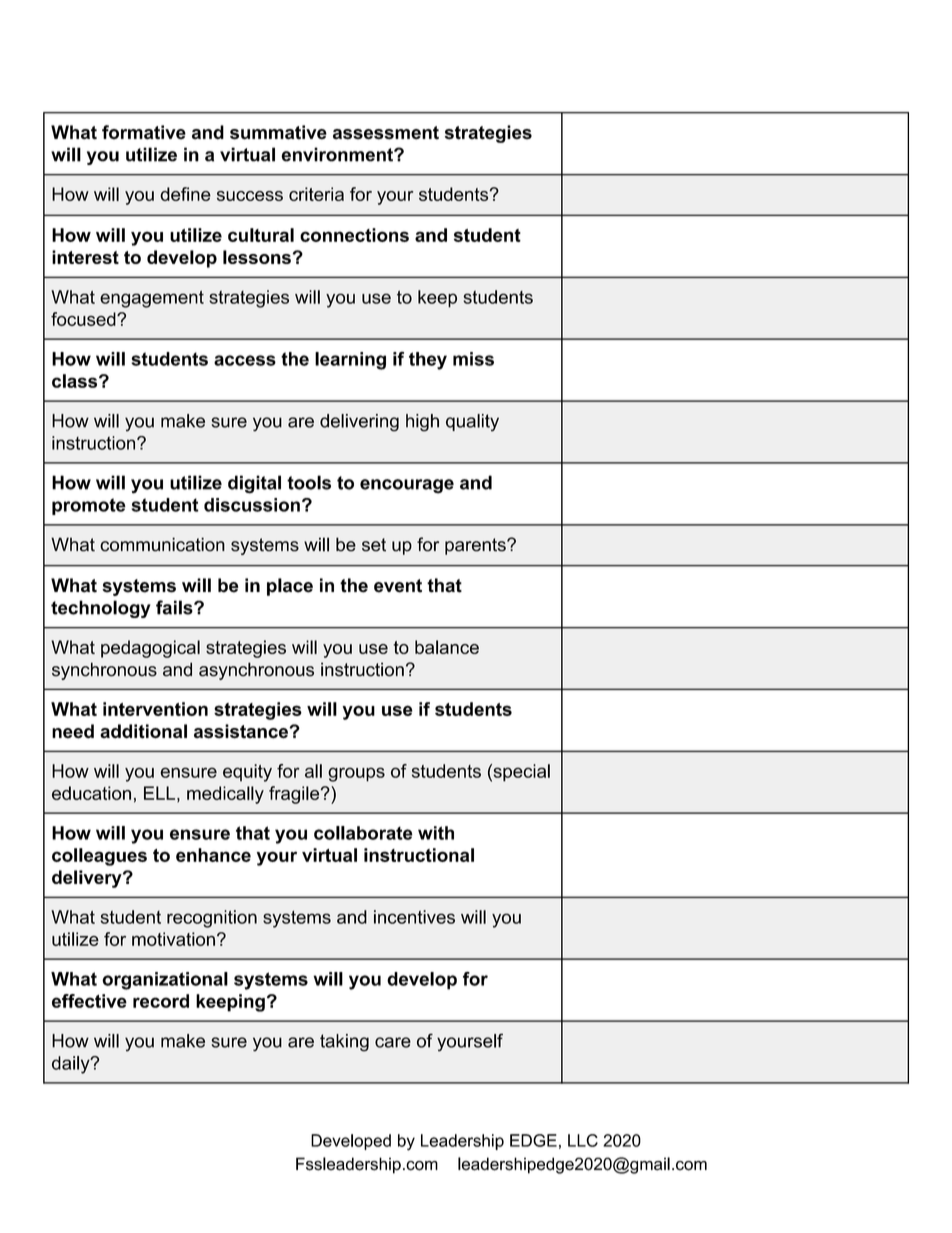 Image resolution: width=952 pixels, height=1233 pixels. I want to click on balance, so click(447, 647).
